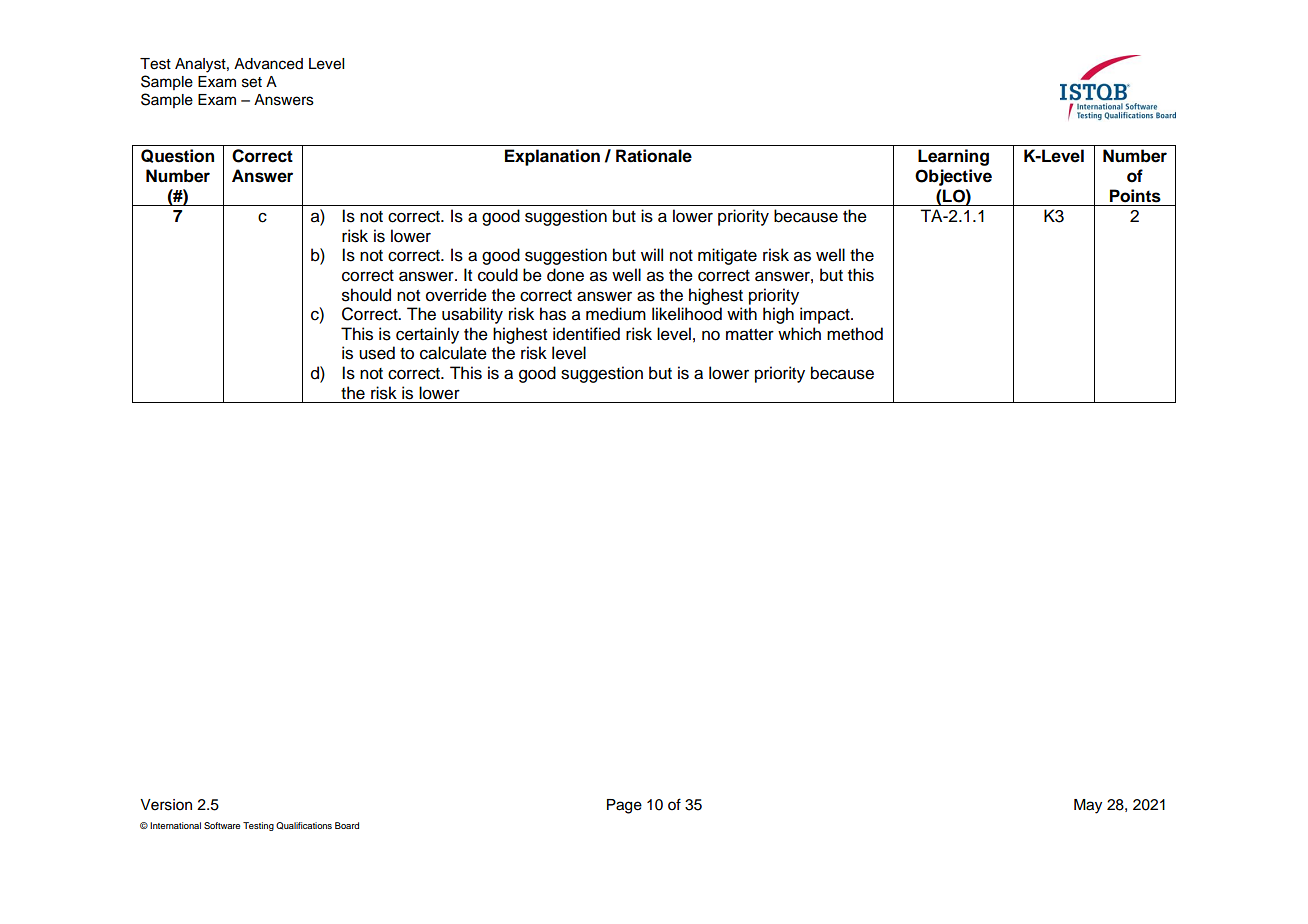 This document has height=924, width=1308. What do you see at coordinates (654, 156) in the document?
I see `Rationale` at bounding box center [654, 156].
